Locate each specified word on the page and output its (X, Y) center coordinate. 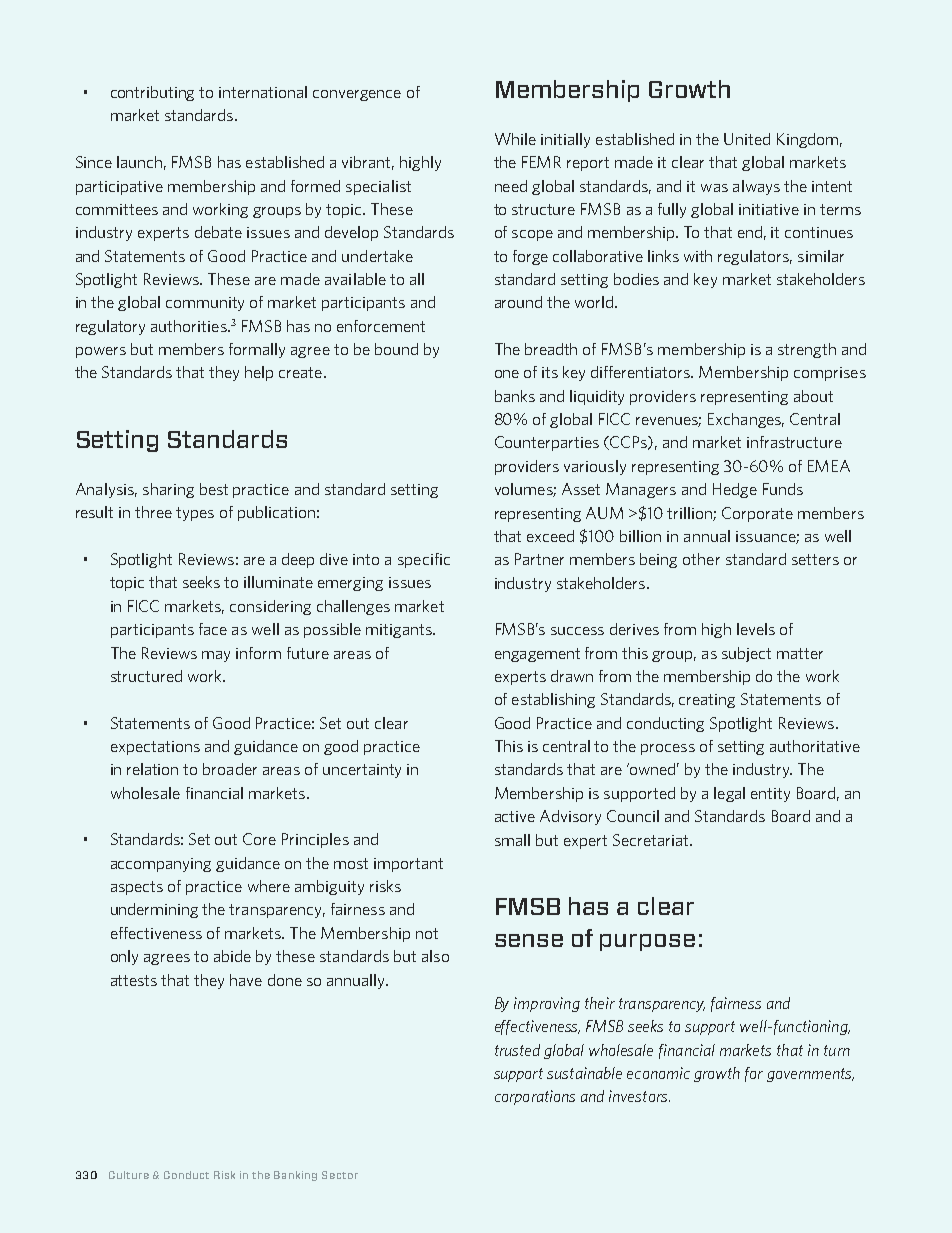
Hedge (735, 490)
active (515, 816)
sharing (168, 490)
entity (770, 795)
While (515, 139)
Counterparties (547, 443)
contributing (152, 93)
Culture (129, 1175)
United (747, 139)
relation (152, 769)
